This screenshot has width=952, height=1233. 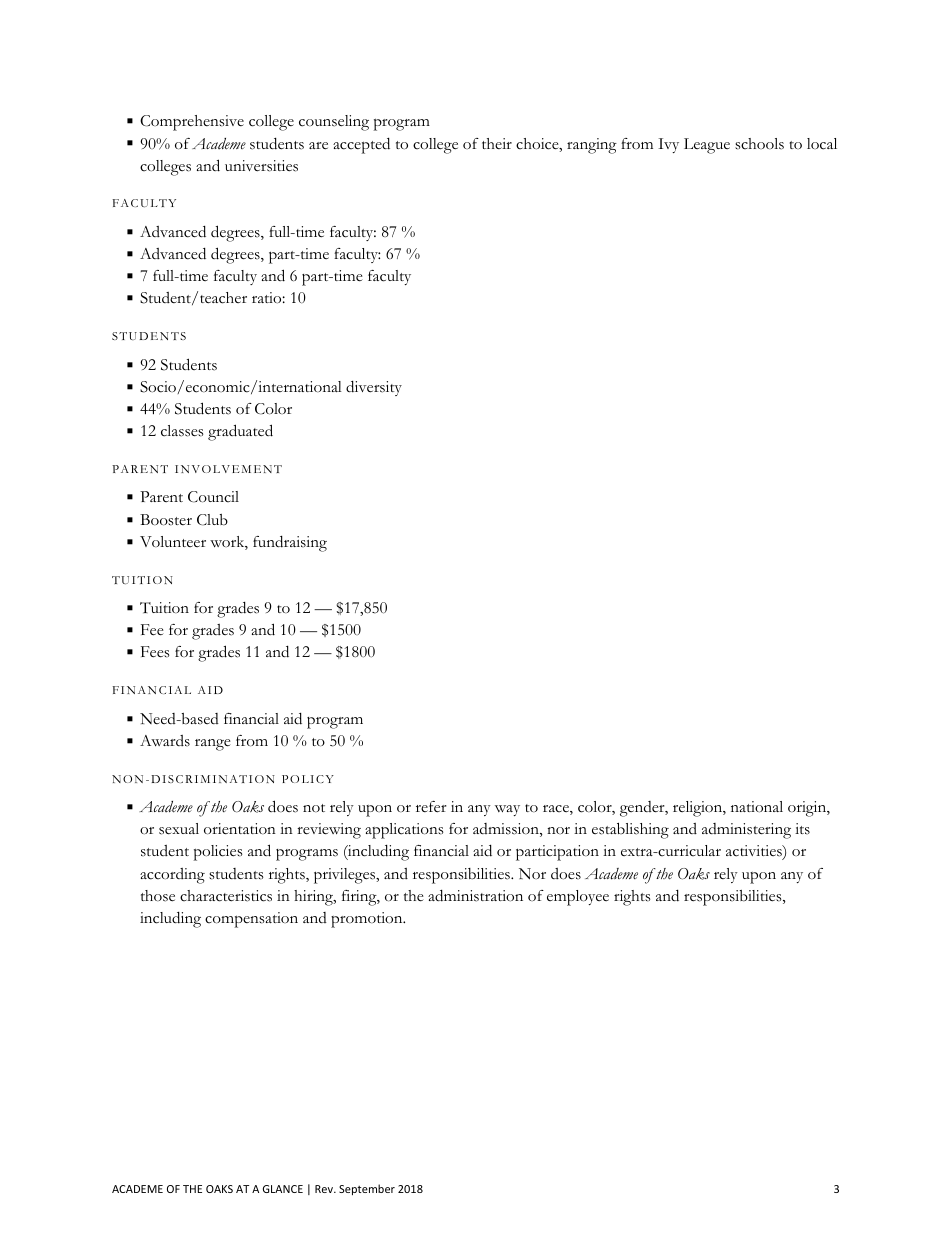 What do you see at coordinates (759, 144) in the screenshot?
I see `schools` at bounding box center [759, 144].
